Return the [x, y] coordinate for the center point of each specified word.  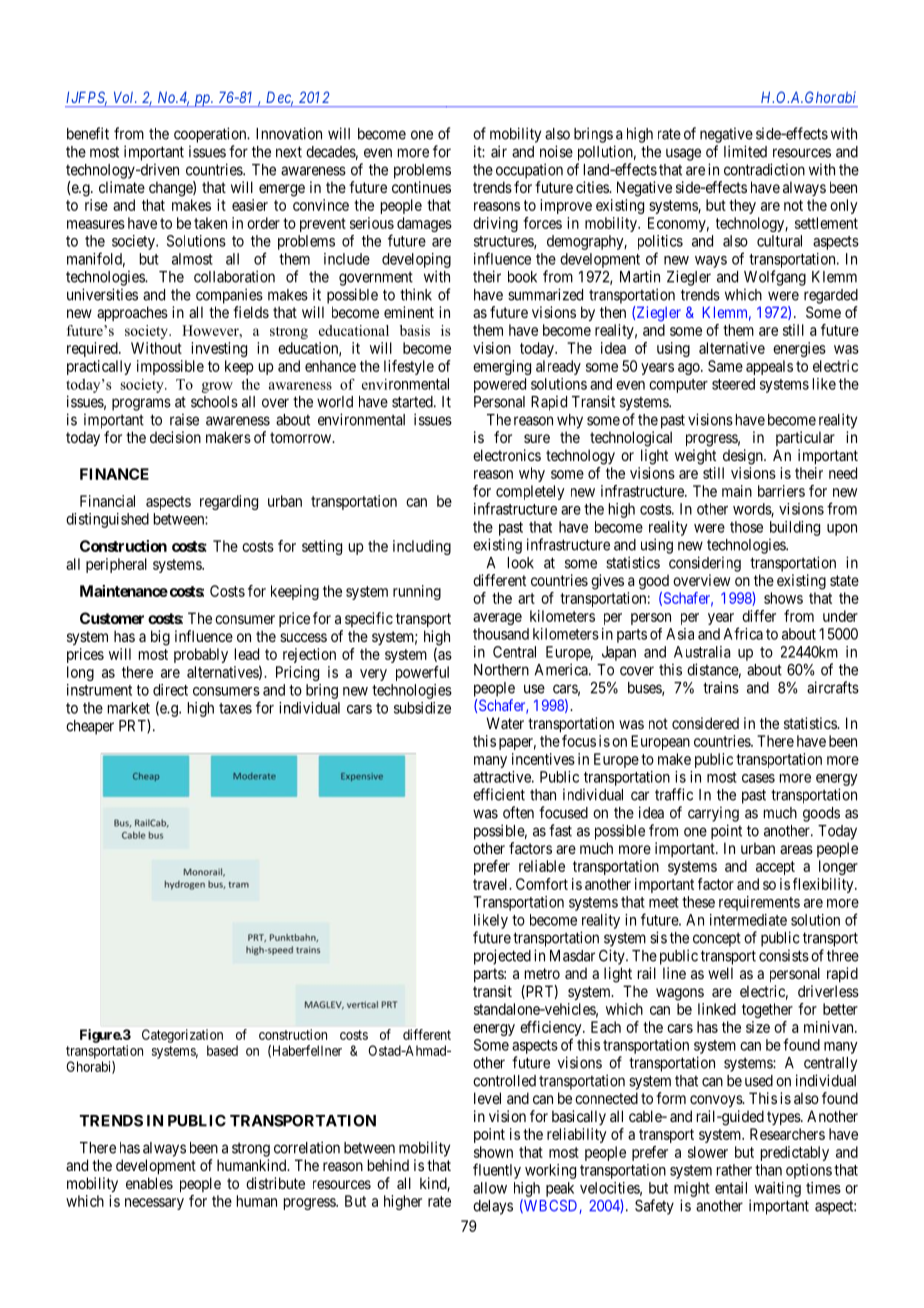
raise [184, 419]
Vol [125, 97]
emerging [502, 367]
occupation [529, 171]
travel [492, 884]
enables [149, 1183]
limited [745, 151]
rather [734, 1170]
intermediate [748, 920]
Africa [743, 633]
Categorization [182, 1036]
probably [201, 655]
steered [733, 384]
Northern [501, 670]
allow [490, 1188]
